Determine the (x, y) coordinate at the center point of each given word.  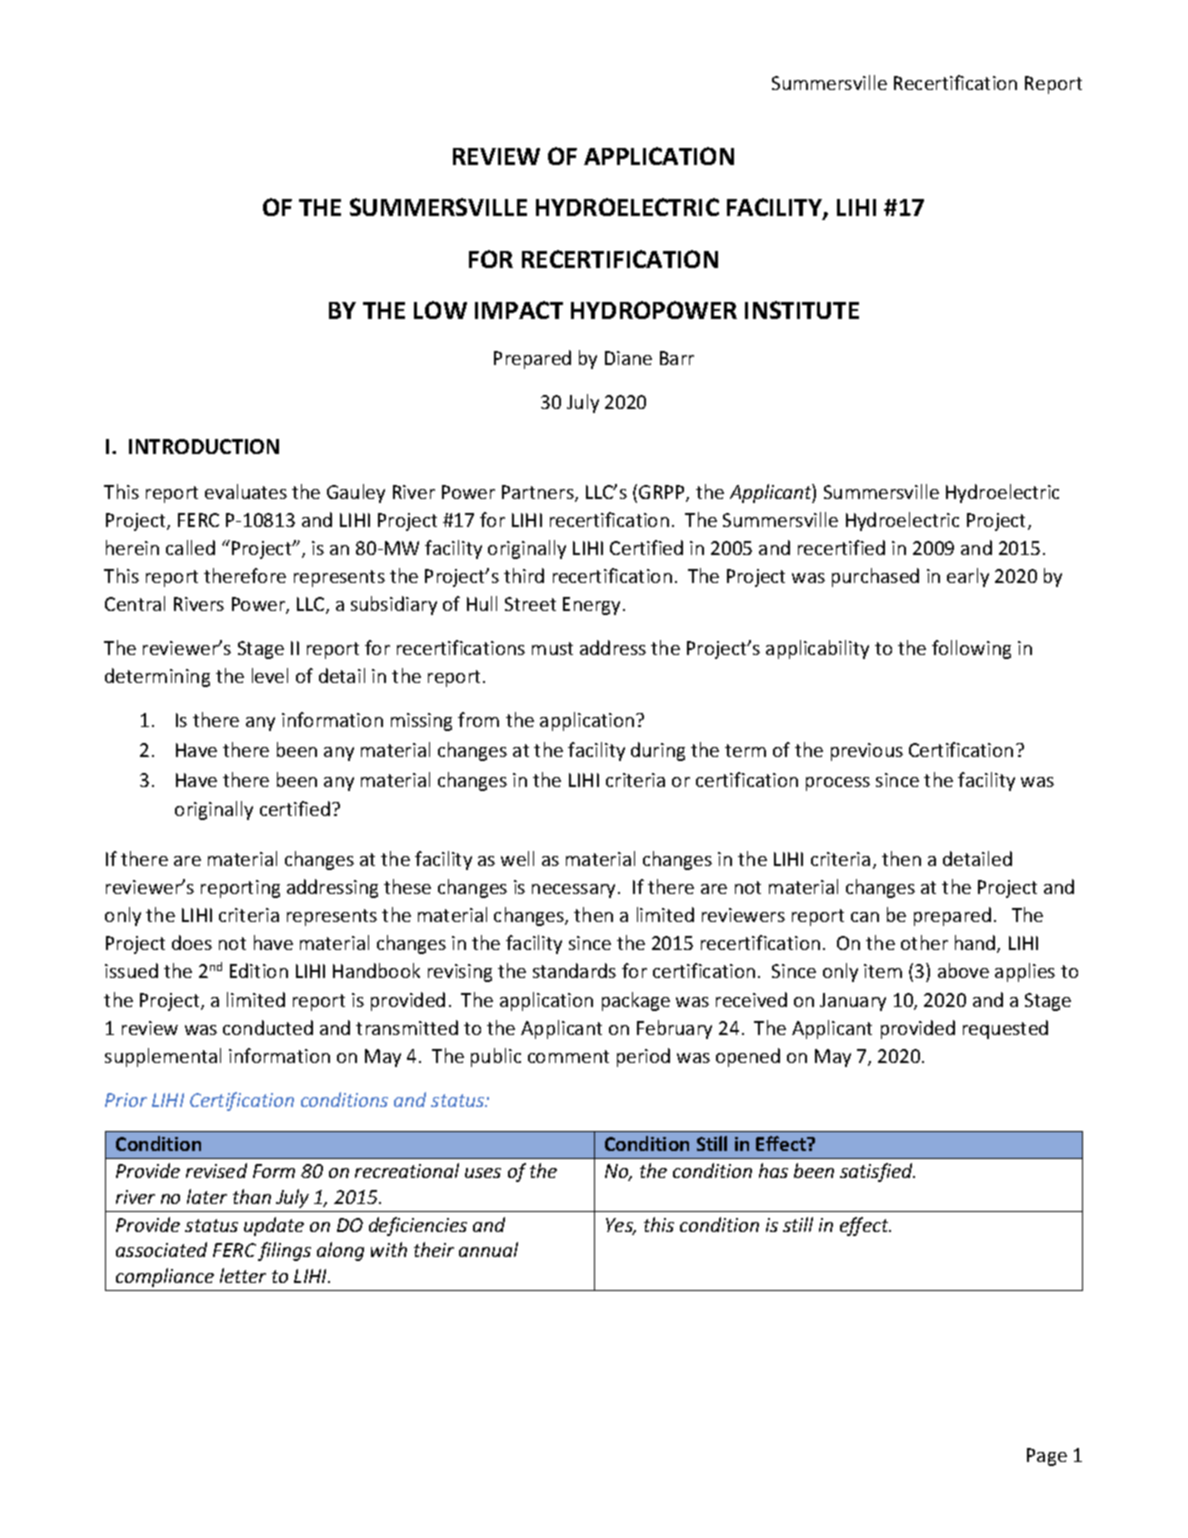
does (192, 942)
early (968, 577)
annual (488, 1249)
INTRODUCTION (204, 446)
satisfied (877, 1172)
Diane (628, 358)
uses (483, 1173)
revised (216, 1170)
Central (135, 603)
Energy (591, 606)
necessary (575, 891)
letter (243, 1275)
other (924, 942)
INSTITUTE (802, 310)
